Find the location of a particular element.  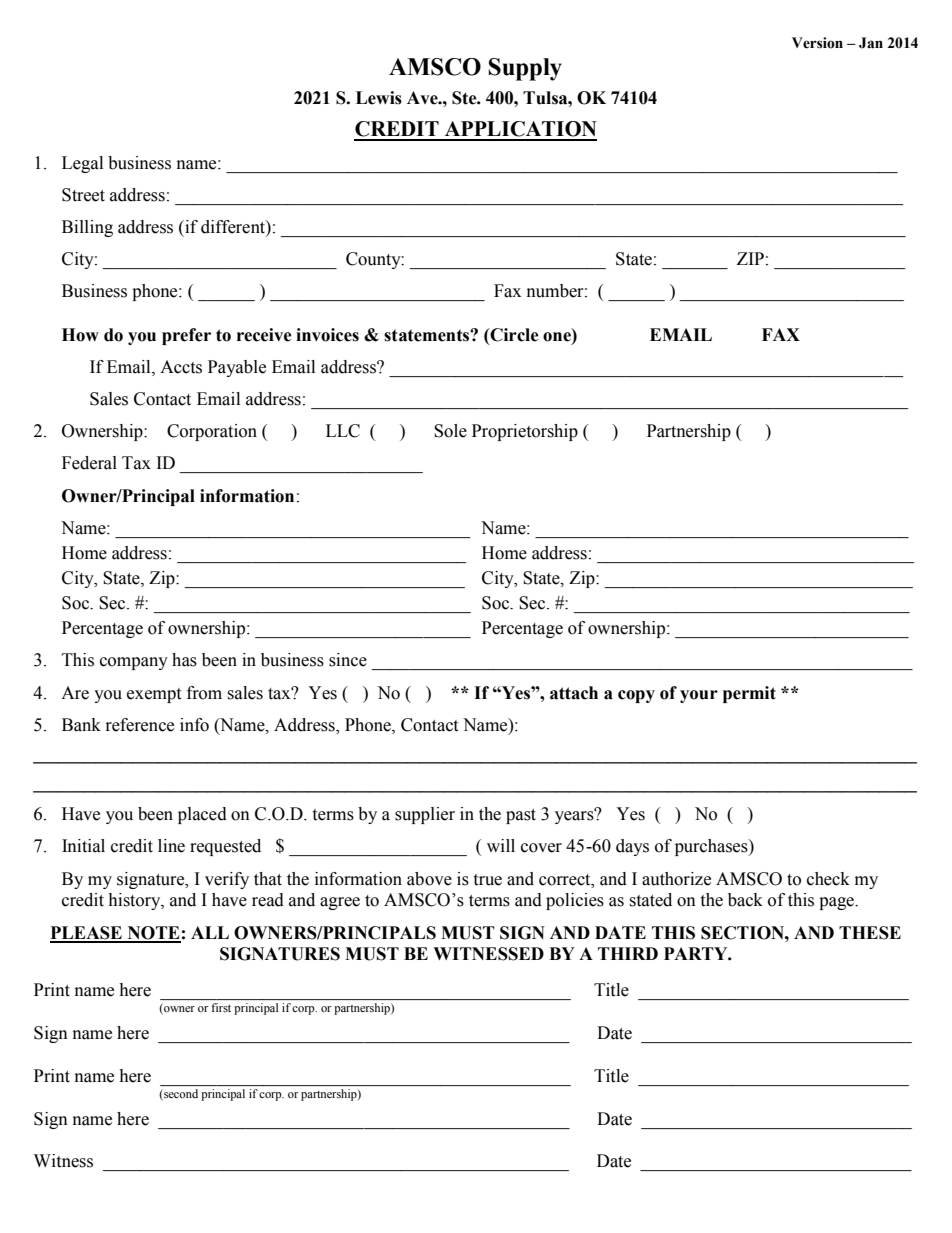

Sole is located at coordinates (450, 431).
